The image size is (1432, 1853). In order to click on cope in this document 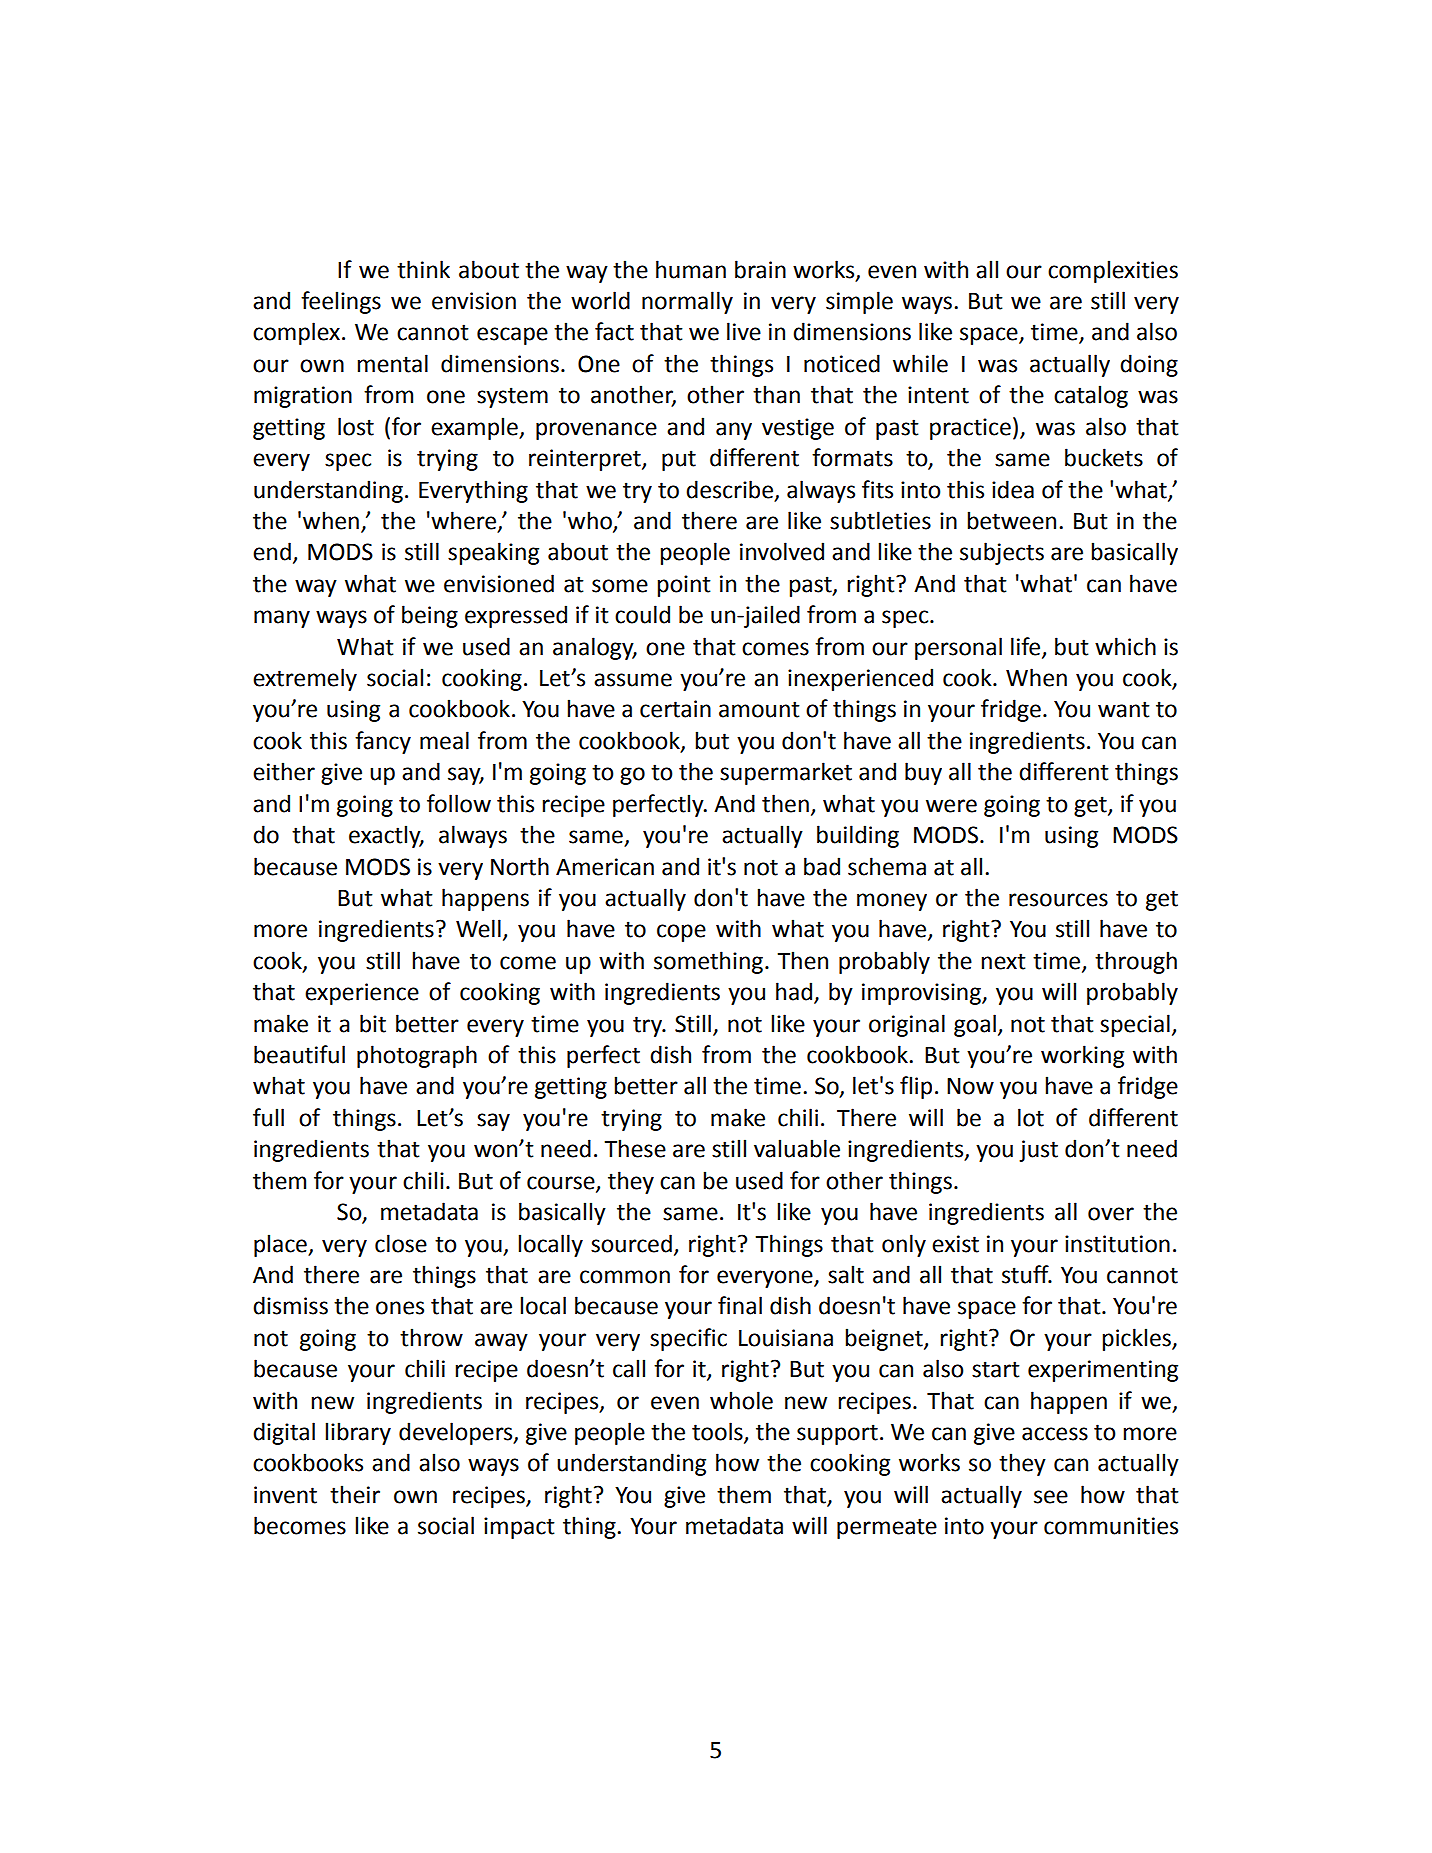, I will do `click(681, 933)`.
